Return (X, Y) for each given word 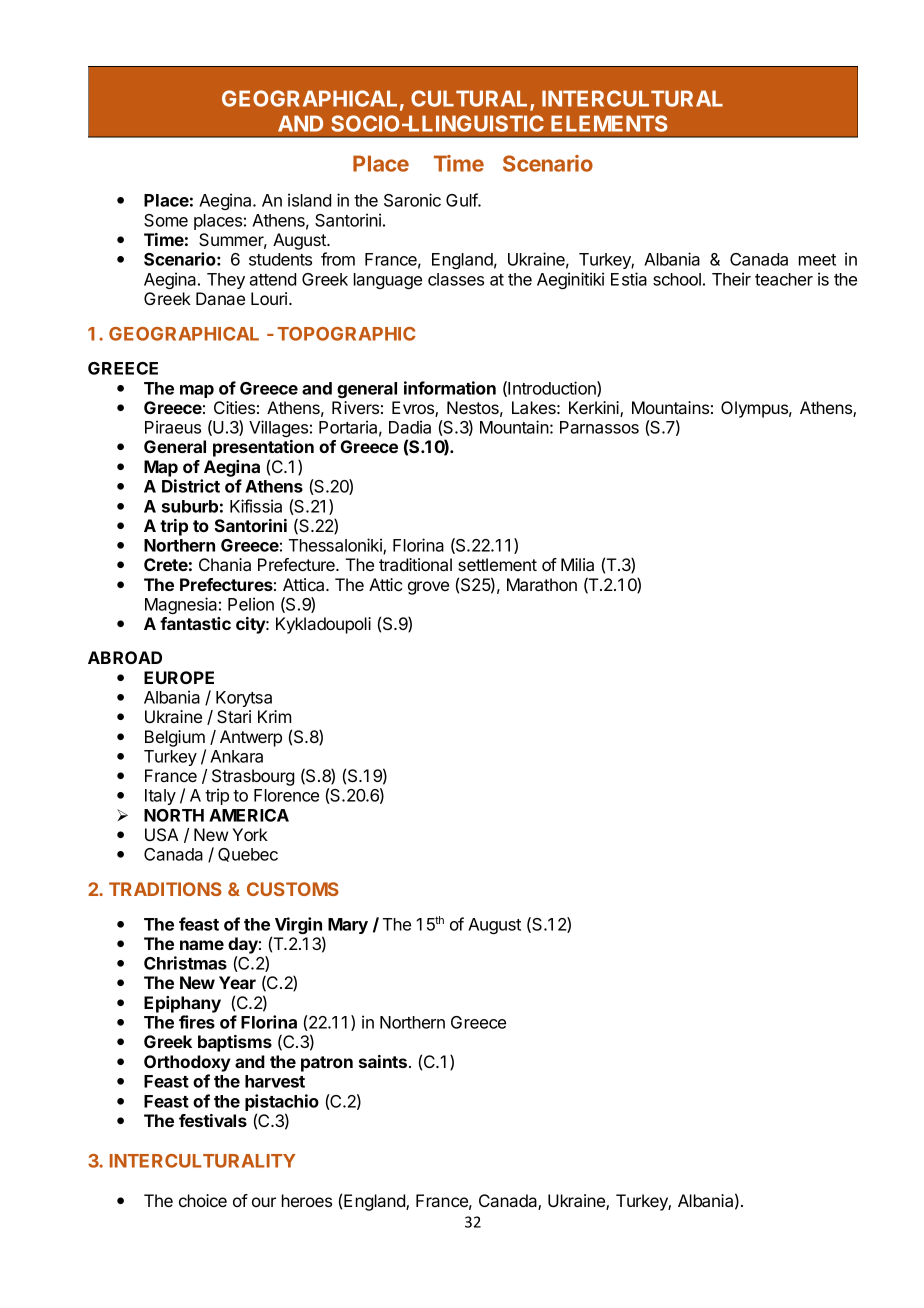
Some (166, 220)
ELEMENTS (609, 123)
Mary (348, 926)
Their (731, 279)
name (202, 945)
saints (383, 1061)
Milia (577, 564)
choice (203, 1200)
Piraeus (173, 427)
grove (428, 588)
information (450, 388)
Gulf (462, 200)
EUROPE (179, 677)
